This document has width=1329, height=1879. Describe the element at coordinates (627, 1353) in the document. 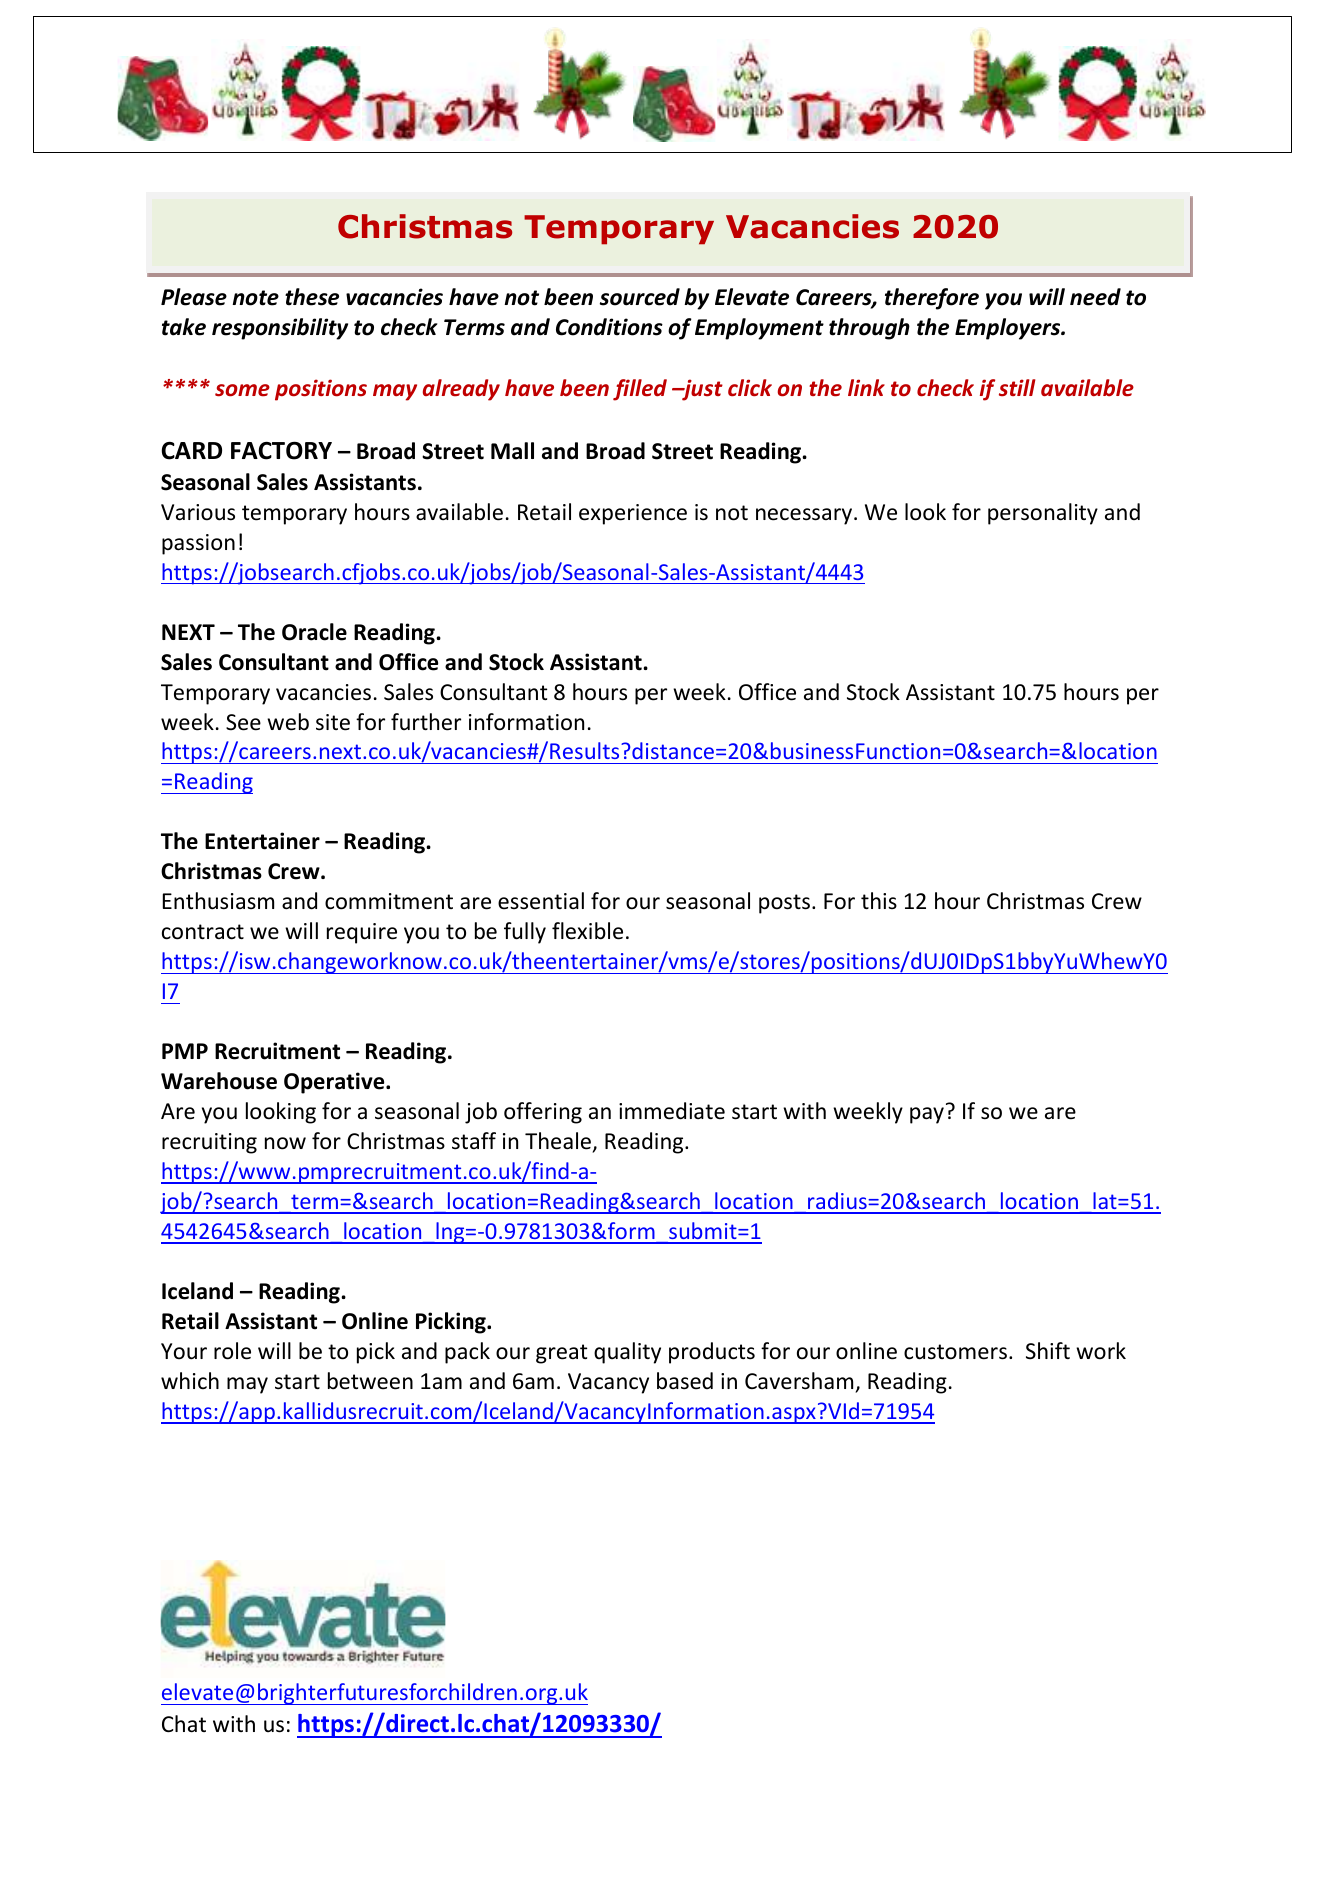

I see `quality` at that location.
